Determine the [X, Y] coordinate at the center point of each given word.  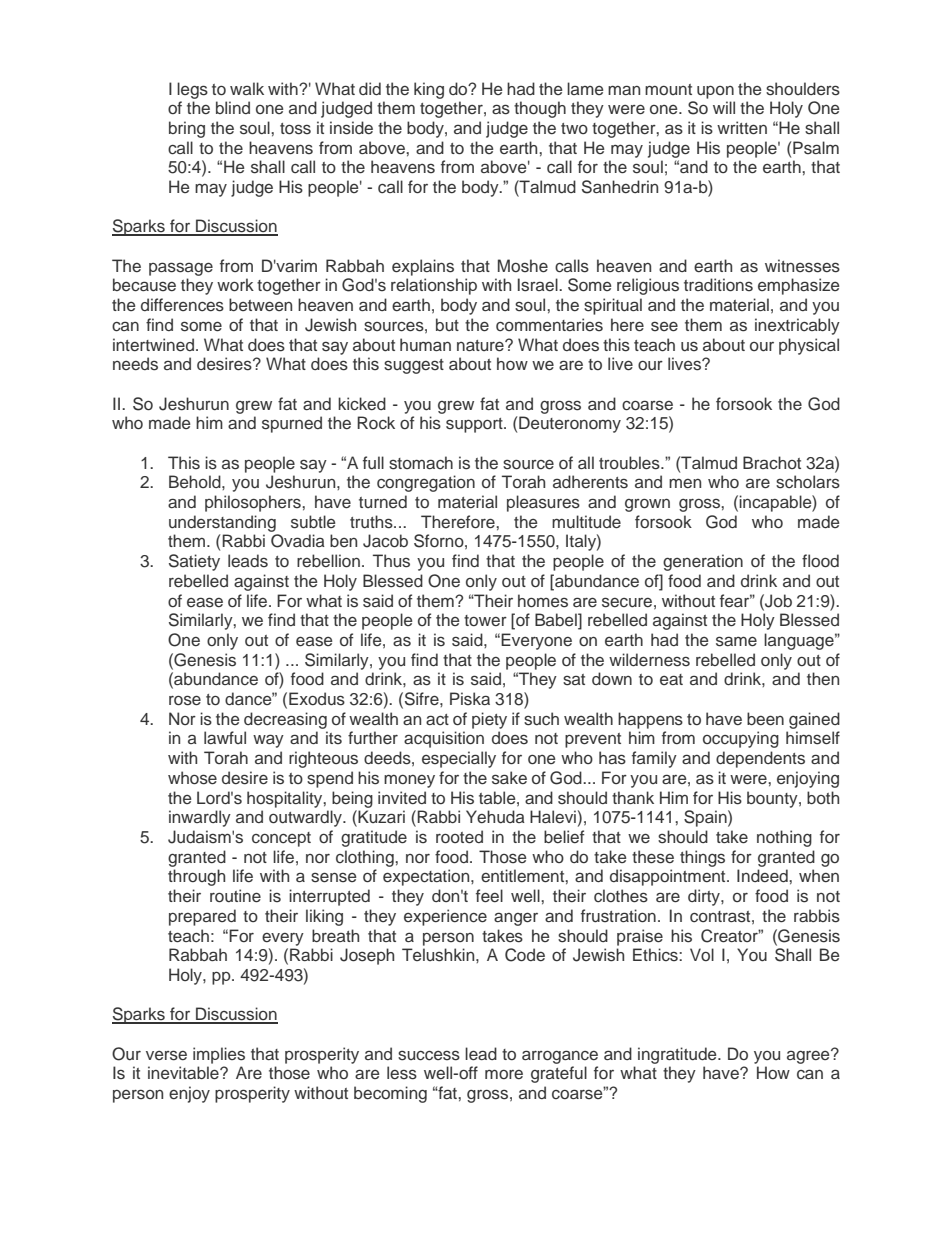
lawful [225, 737]
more [504, 1074]
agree [809, 1056]
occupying [741, 739]
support [475, 425]
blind [233, 107]
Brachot [772, 463]
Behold [196, 481]
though [540, 109]
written [742, 128]
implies [219, 1055]
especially [459, 759]
